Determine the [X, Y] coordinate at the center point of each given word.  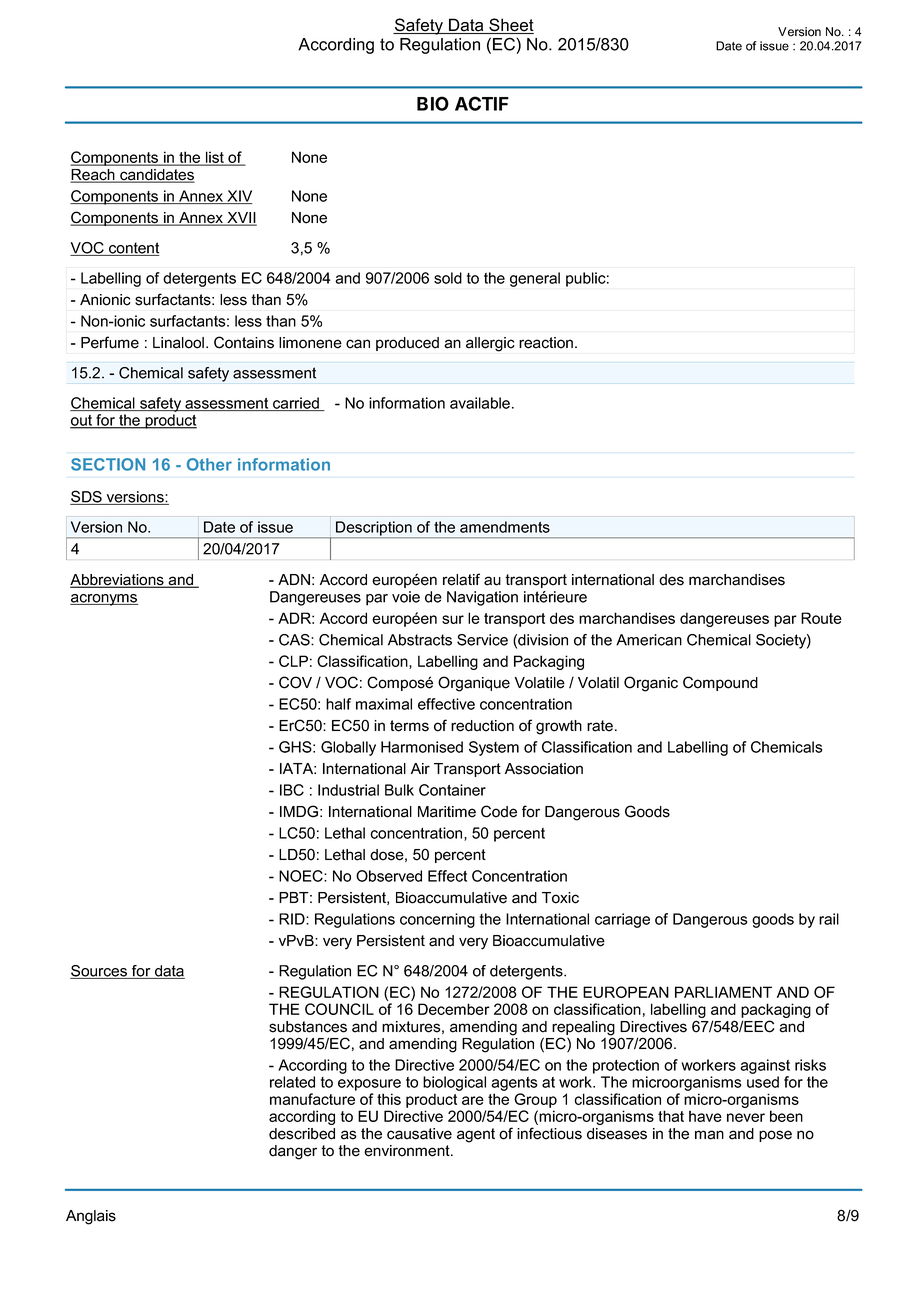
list [215, 158]
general [535, 279]
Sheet [510, 26]
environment [408, 1151]
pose [775, 1136]
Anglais [91, 1217]
